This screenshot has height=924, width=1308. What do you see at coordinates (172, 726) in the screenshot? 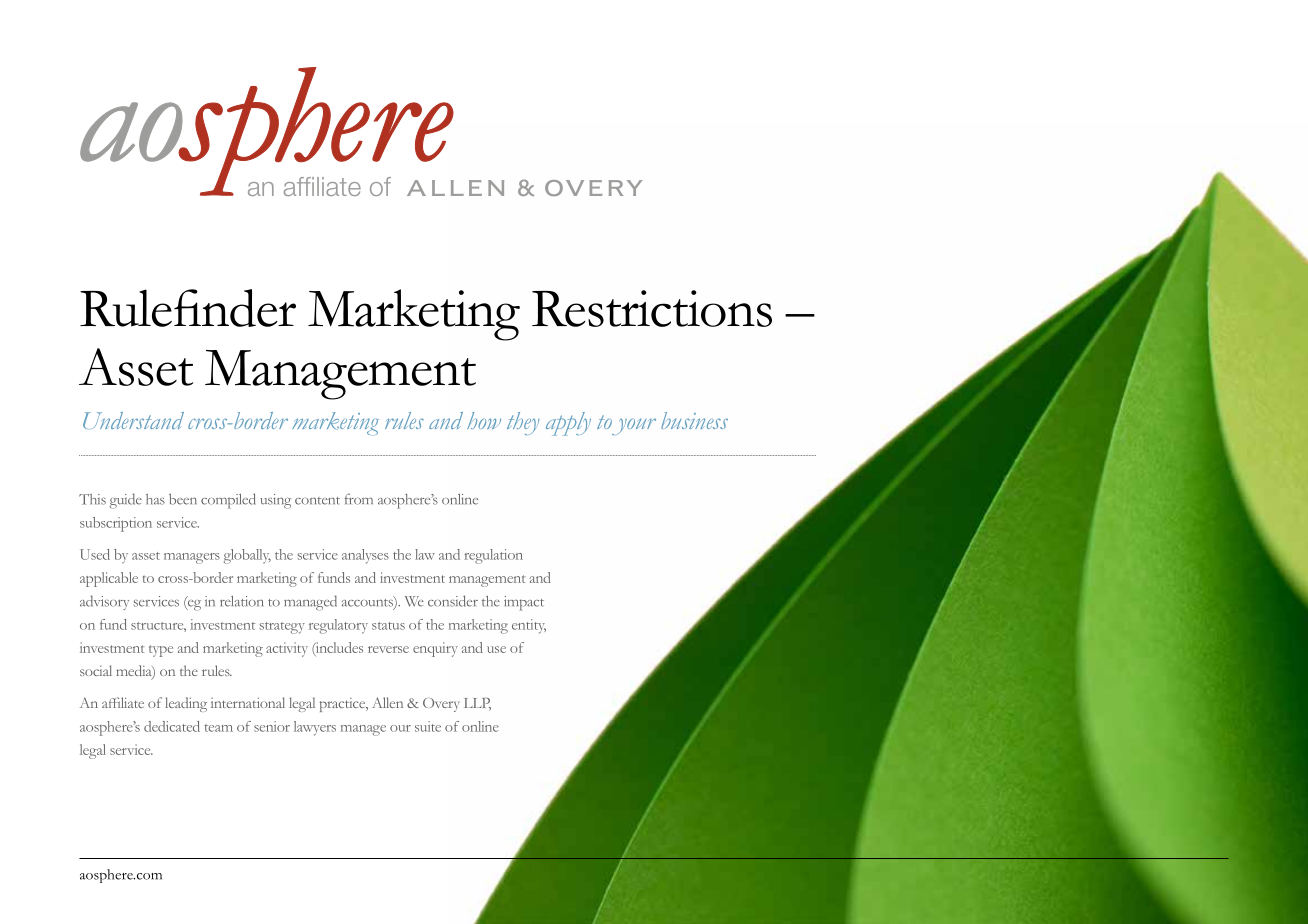
I see `dedicated` at bounding box center [172, 726].
